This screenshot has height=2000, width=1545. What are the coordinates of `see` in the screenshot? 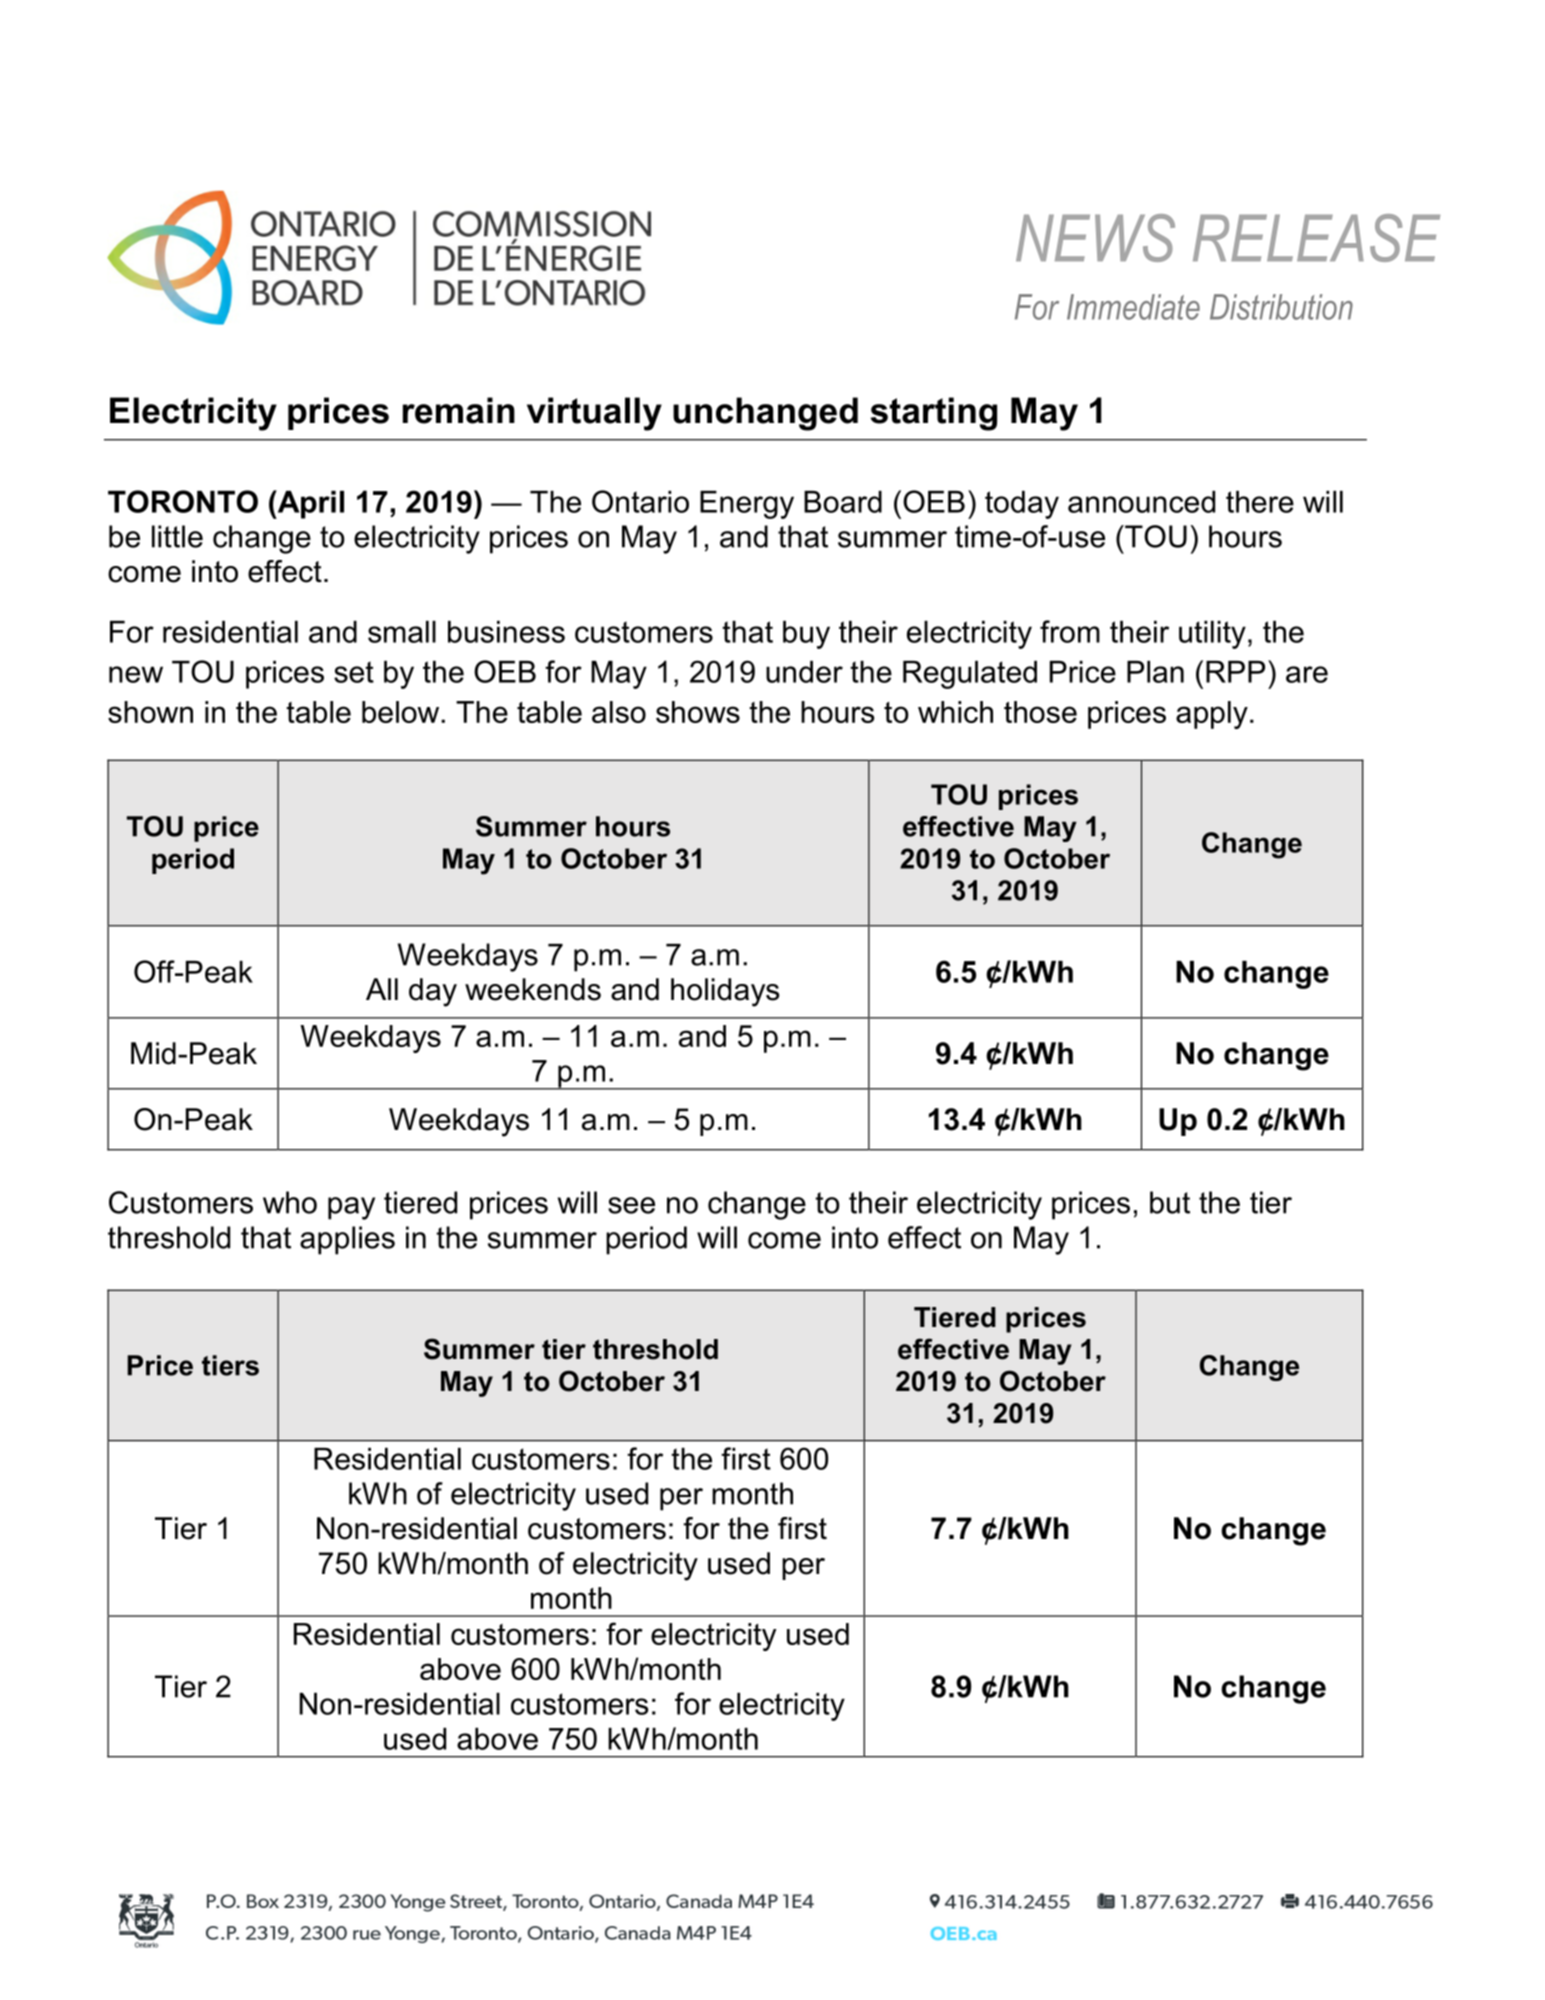 It's located at (631, 1205).
